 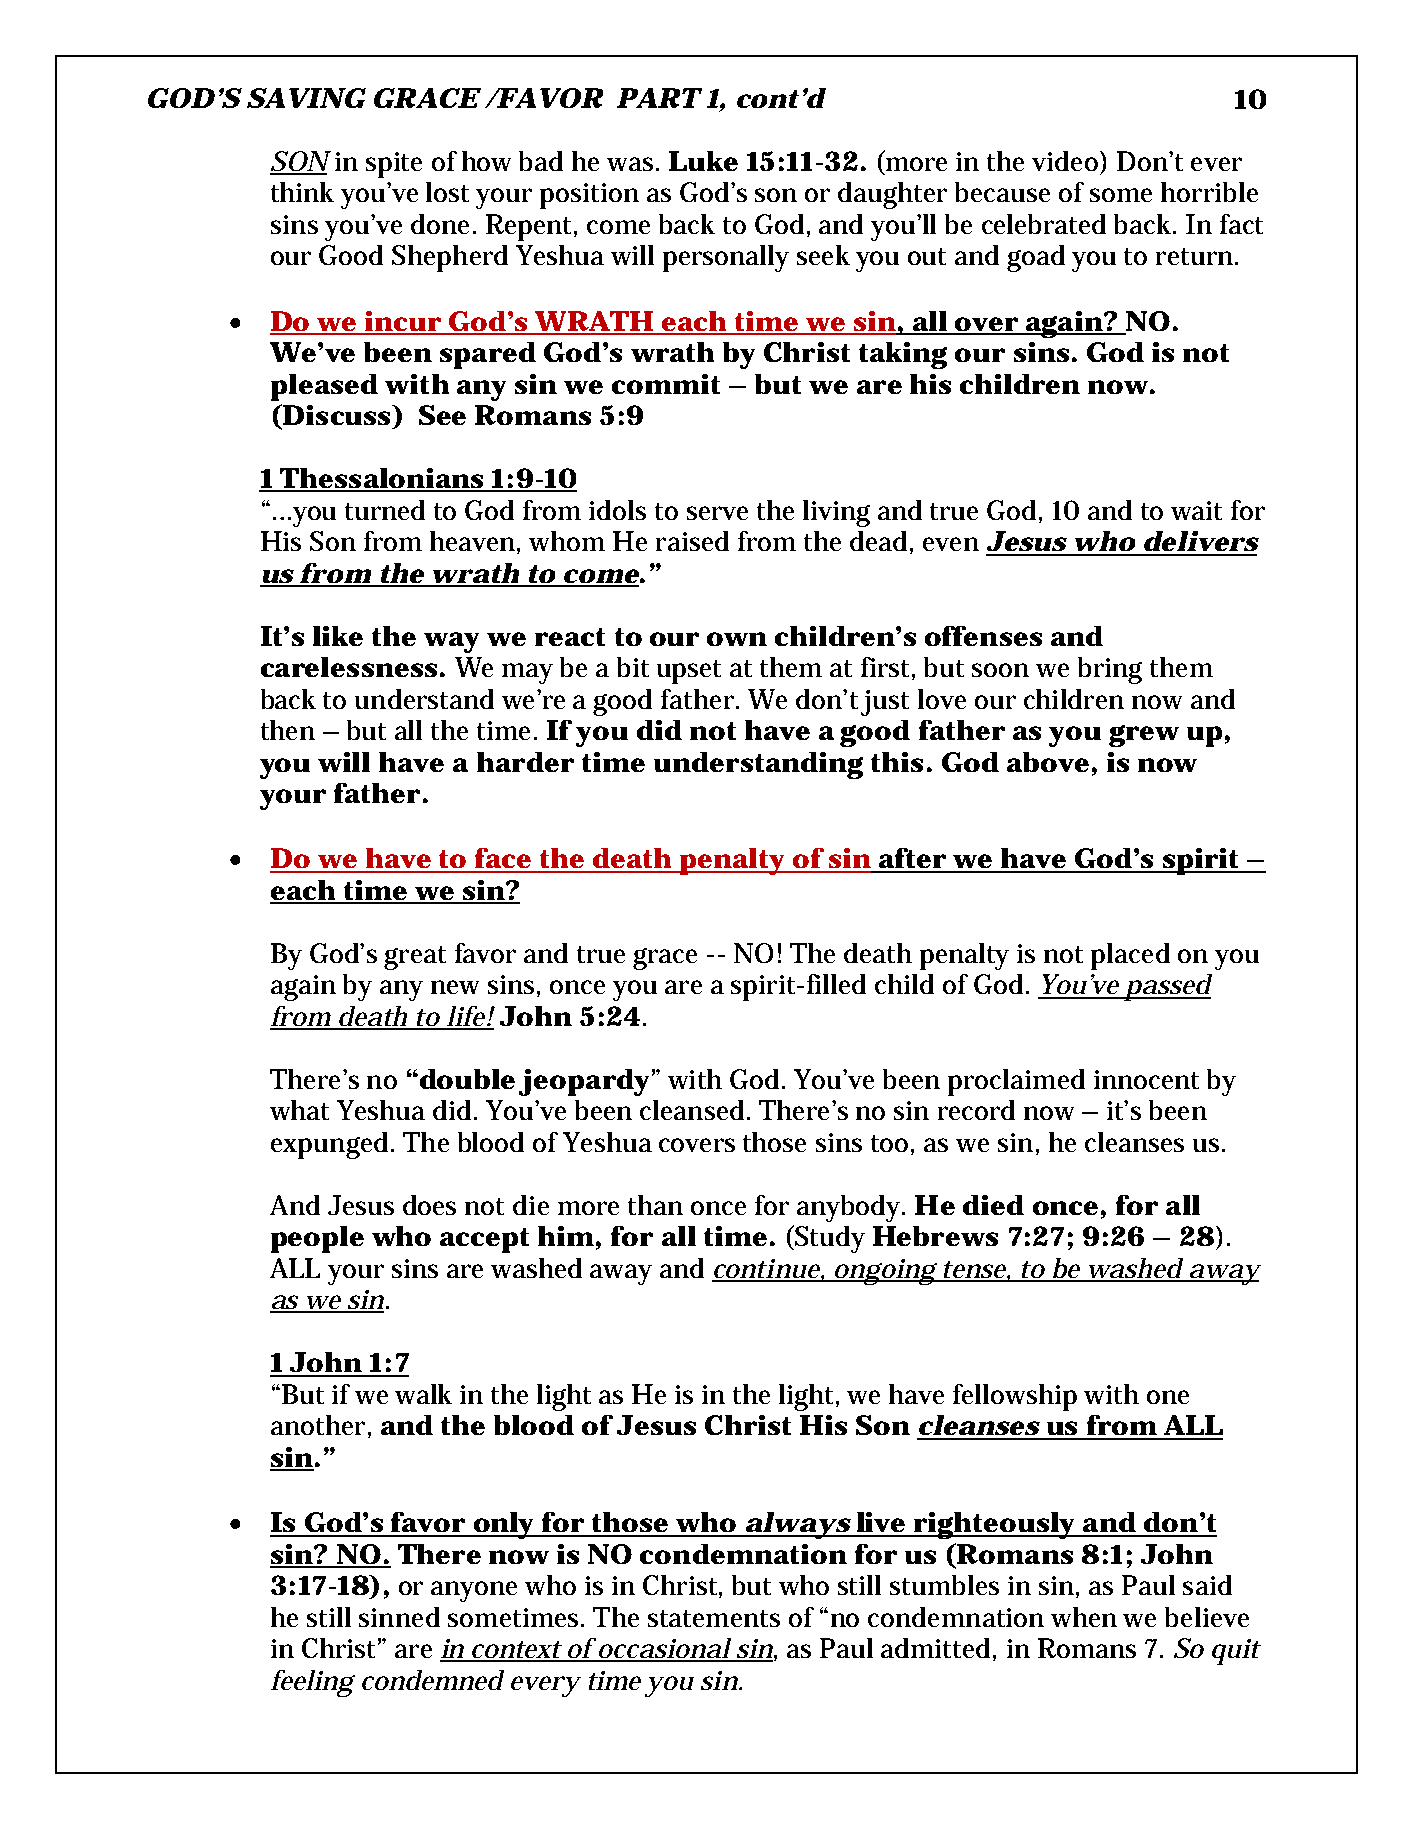 What do you see at coordinates (394, 165) in the screenshot?
I see `spite` at bounding box center [394, 165].
